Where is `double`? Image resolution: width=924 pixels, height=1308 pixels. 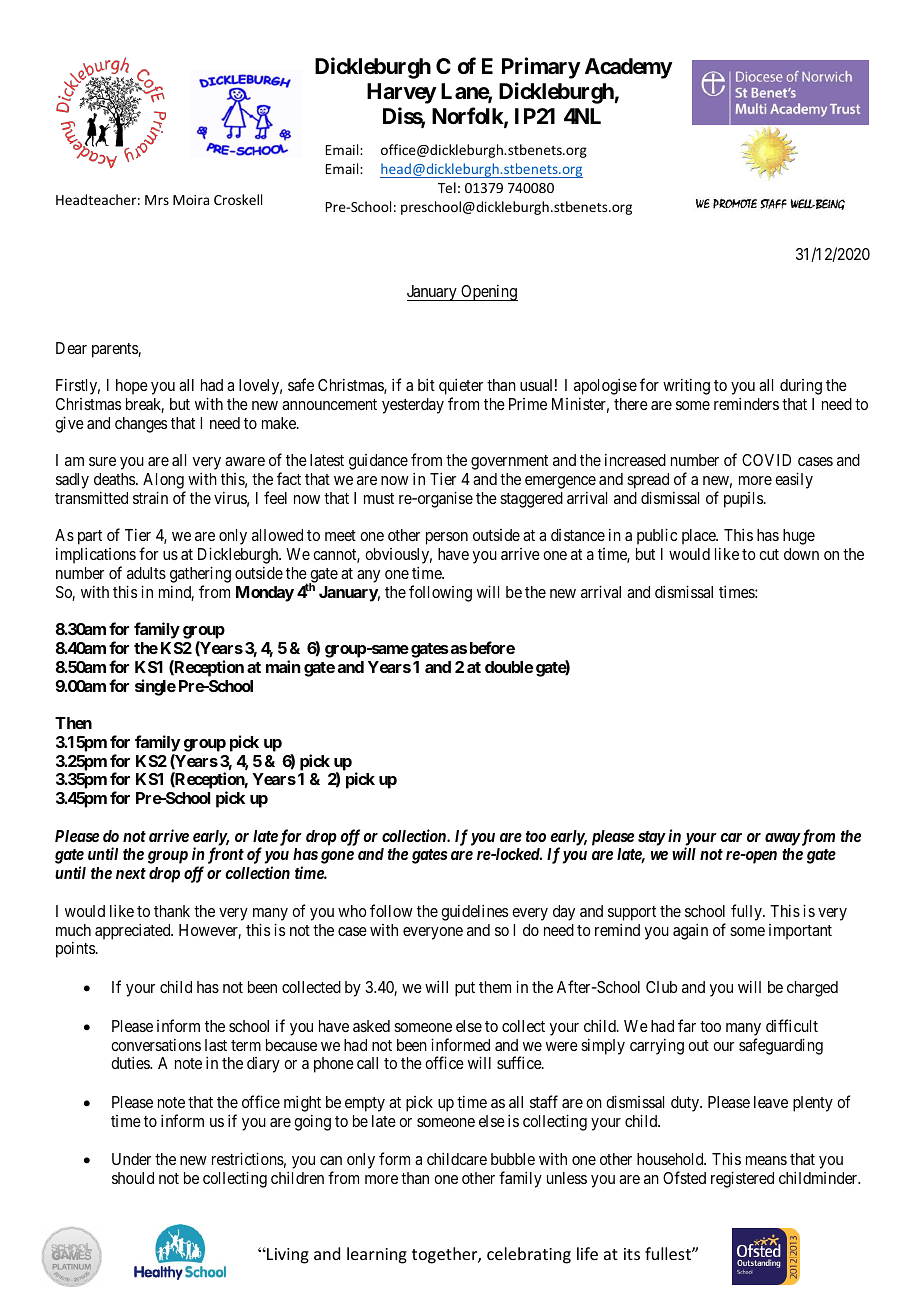
double is located at coordinates (509, 667).
